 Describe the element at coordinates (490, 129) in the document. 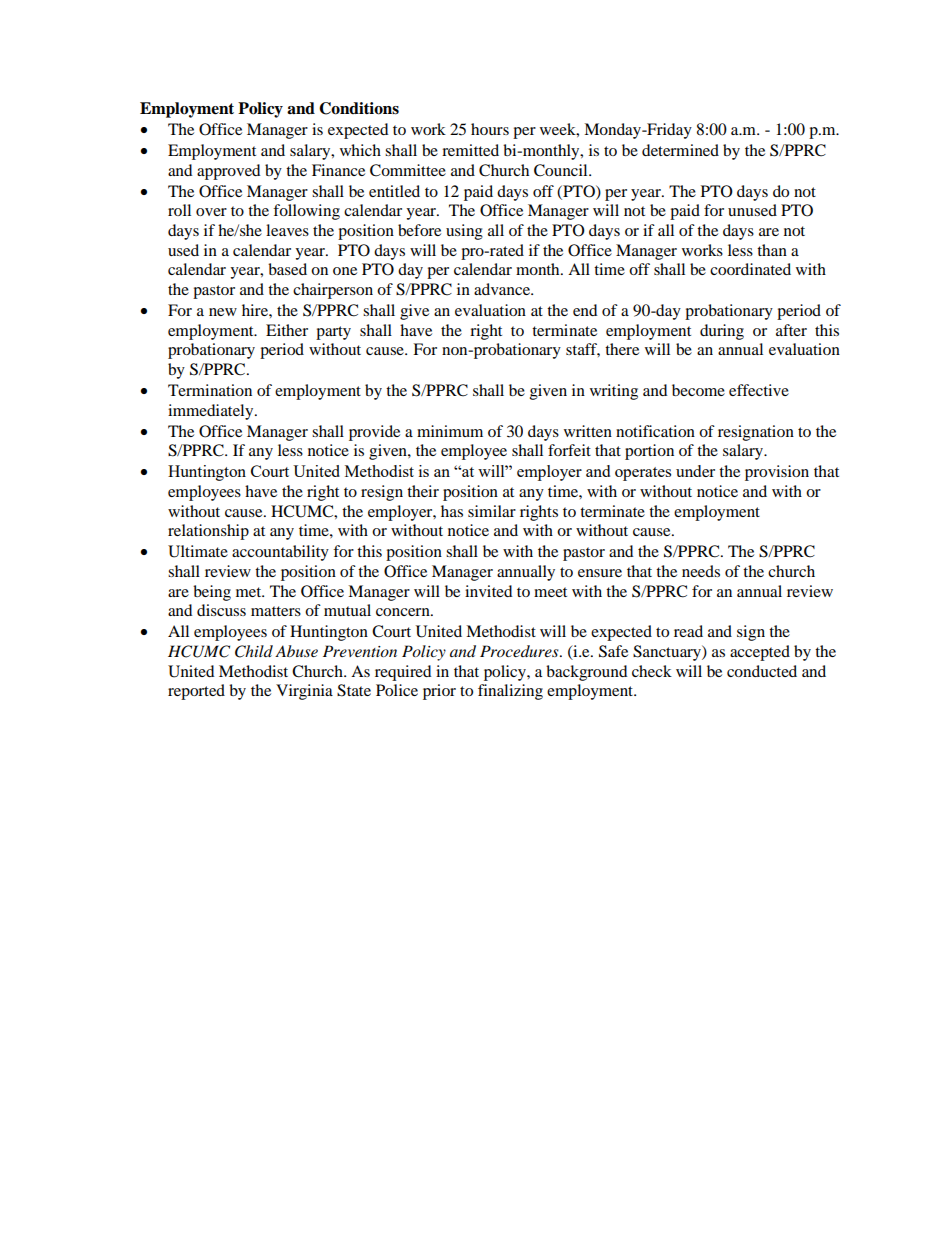

I see `hours` at that location.
